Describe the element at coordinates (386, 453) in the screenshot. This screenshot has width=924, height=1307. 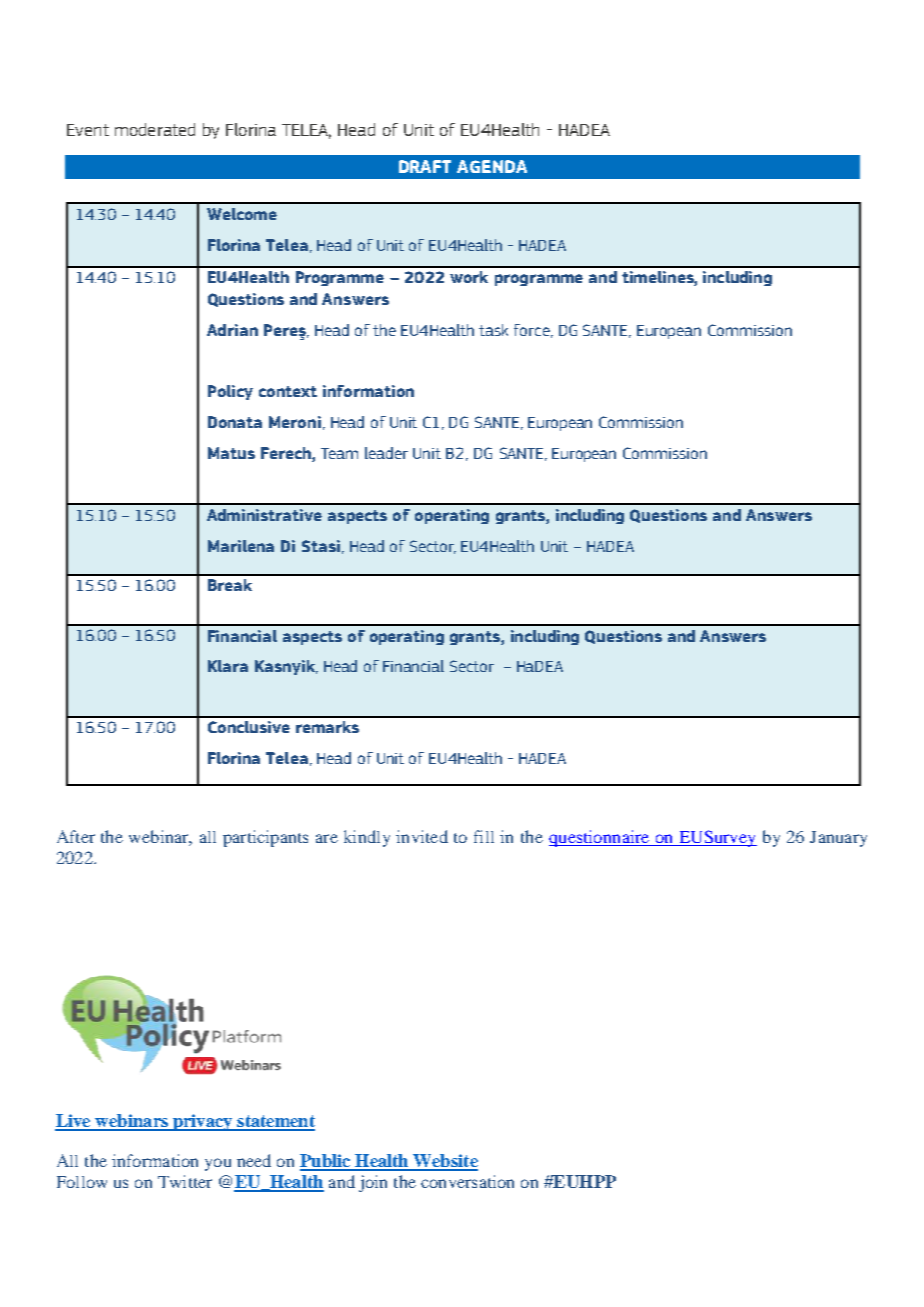
I see `leader` at that location.
